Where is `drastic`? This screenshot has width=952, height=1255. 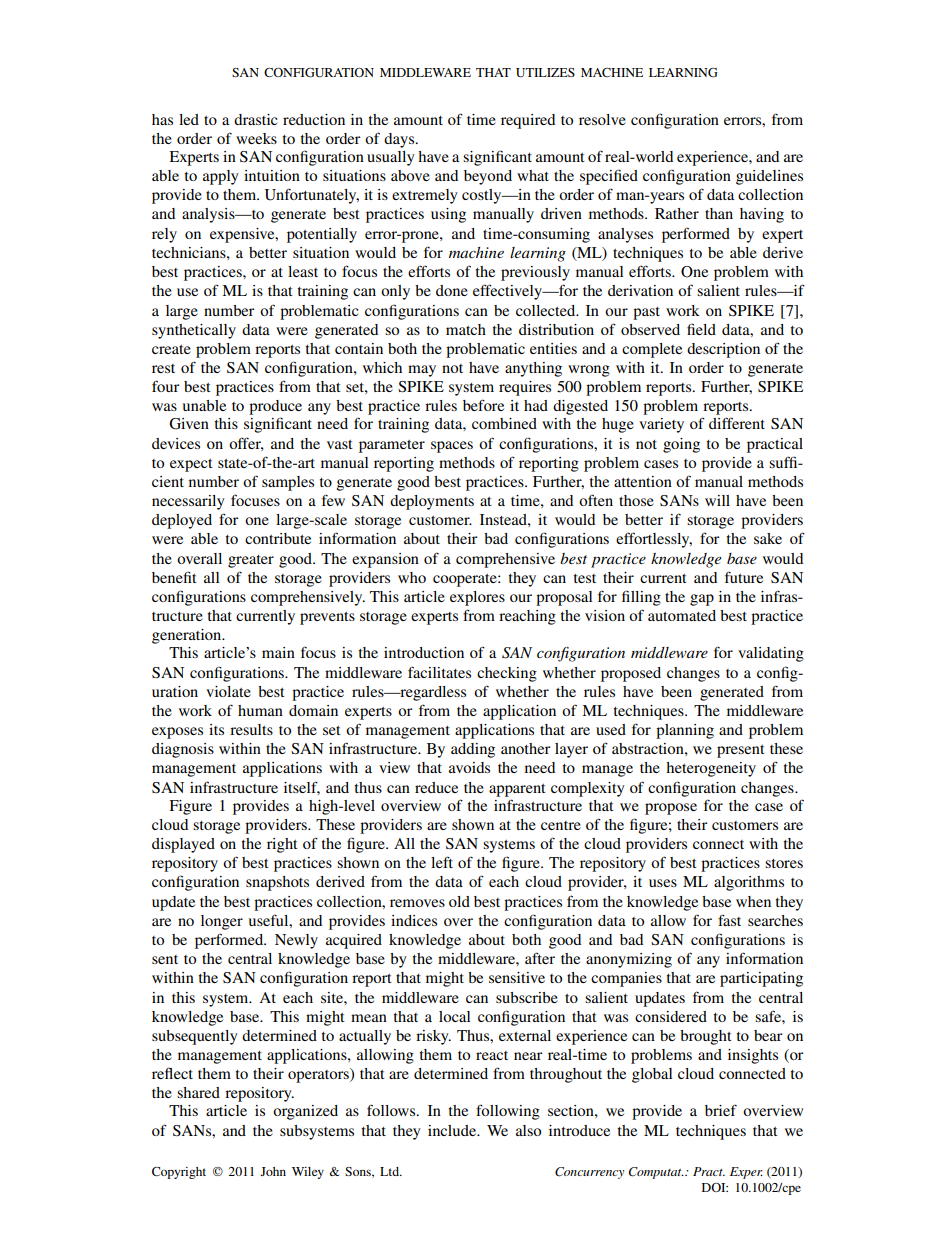 drastic is located at coordinates (255, 119).
